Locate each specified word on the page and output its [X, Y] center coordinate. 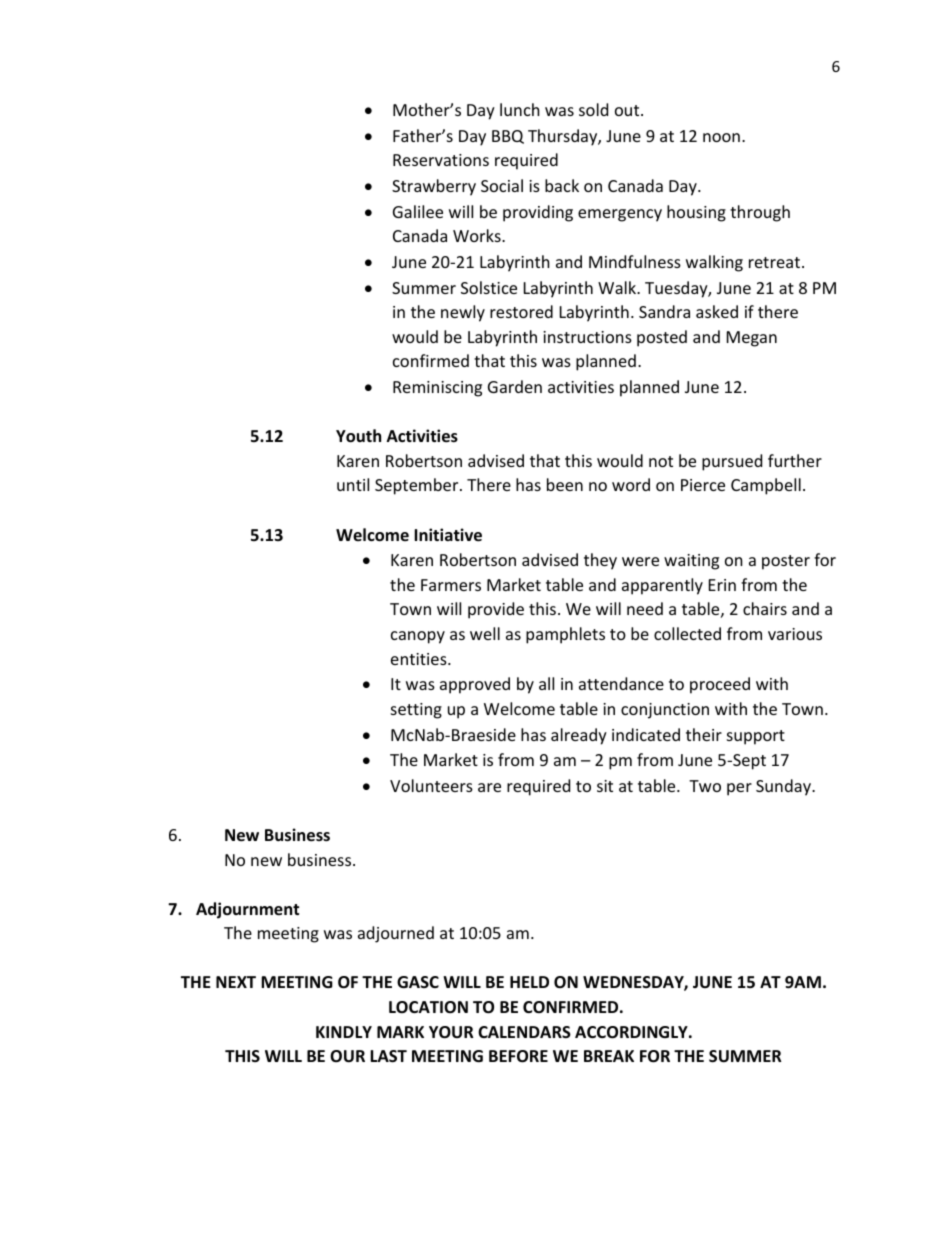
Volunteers [431, 785]
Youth [358, 436]
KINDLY [344, 1032]
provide [496, 610]
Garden [515, 386]
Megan [752, 339]
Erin [722, 585]
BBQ [508, 137]
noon [721, 137]
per [739, 789]
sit [605, 786]
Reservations [441, 160]
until [353, 484]
